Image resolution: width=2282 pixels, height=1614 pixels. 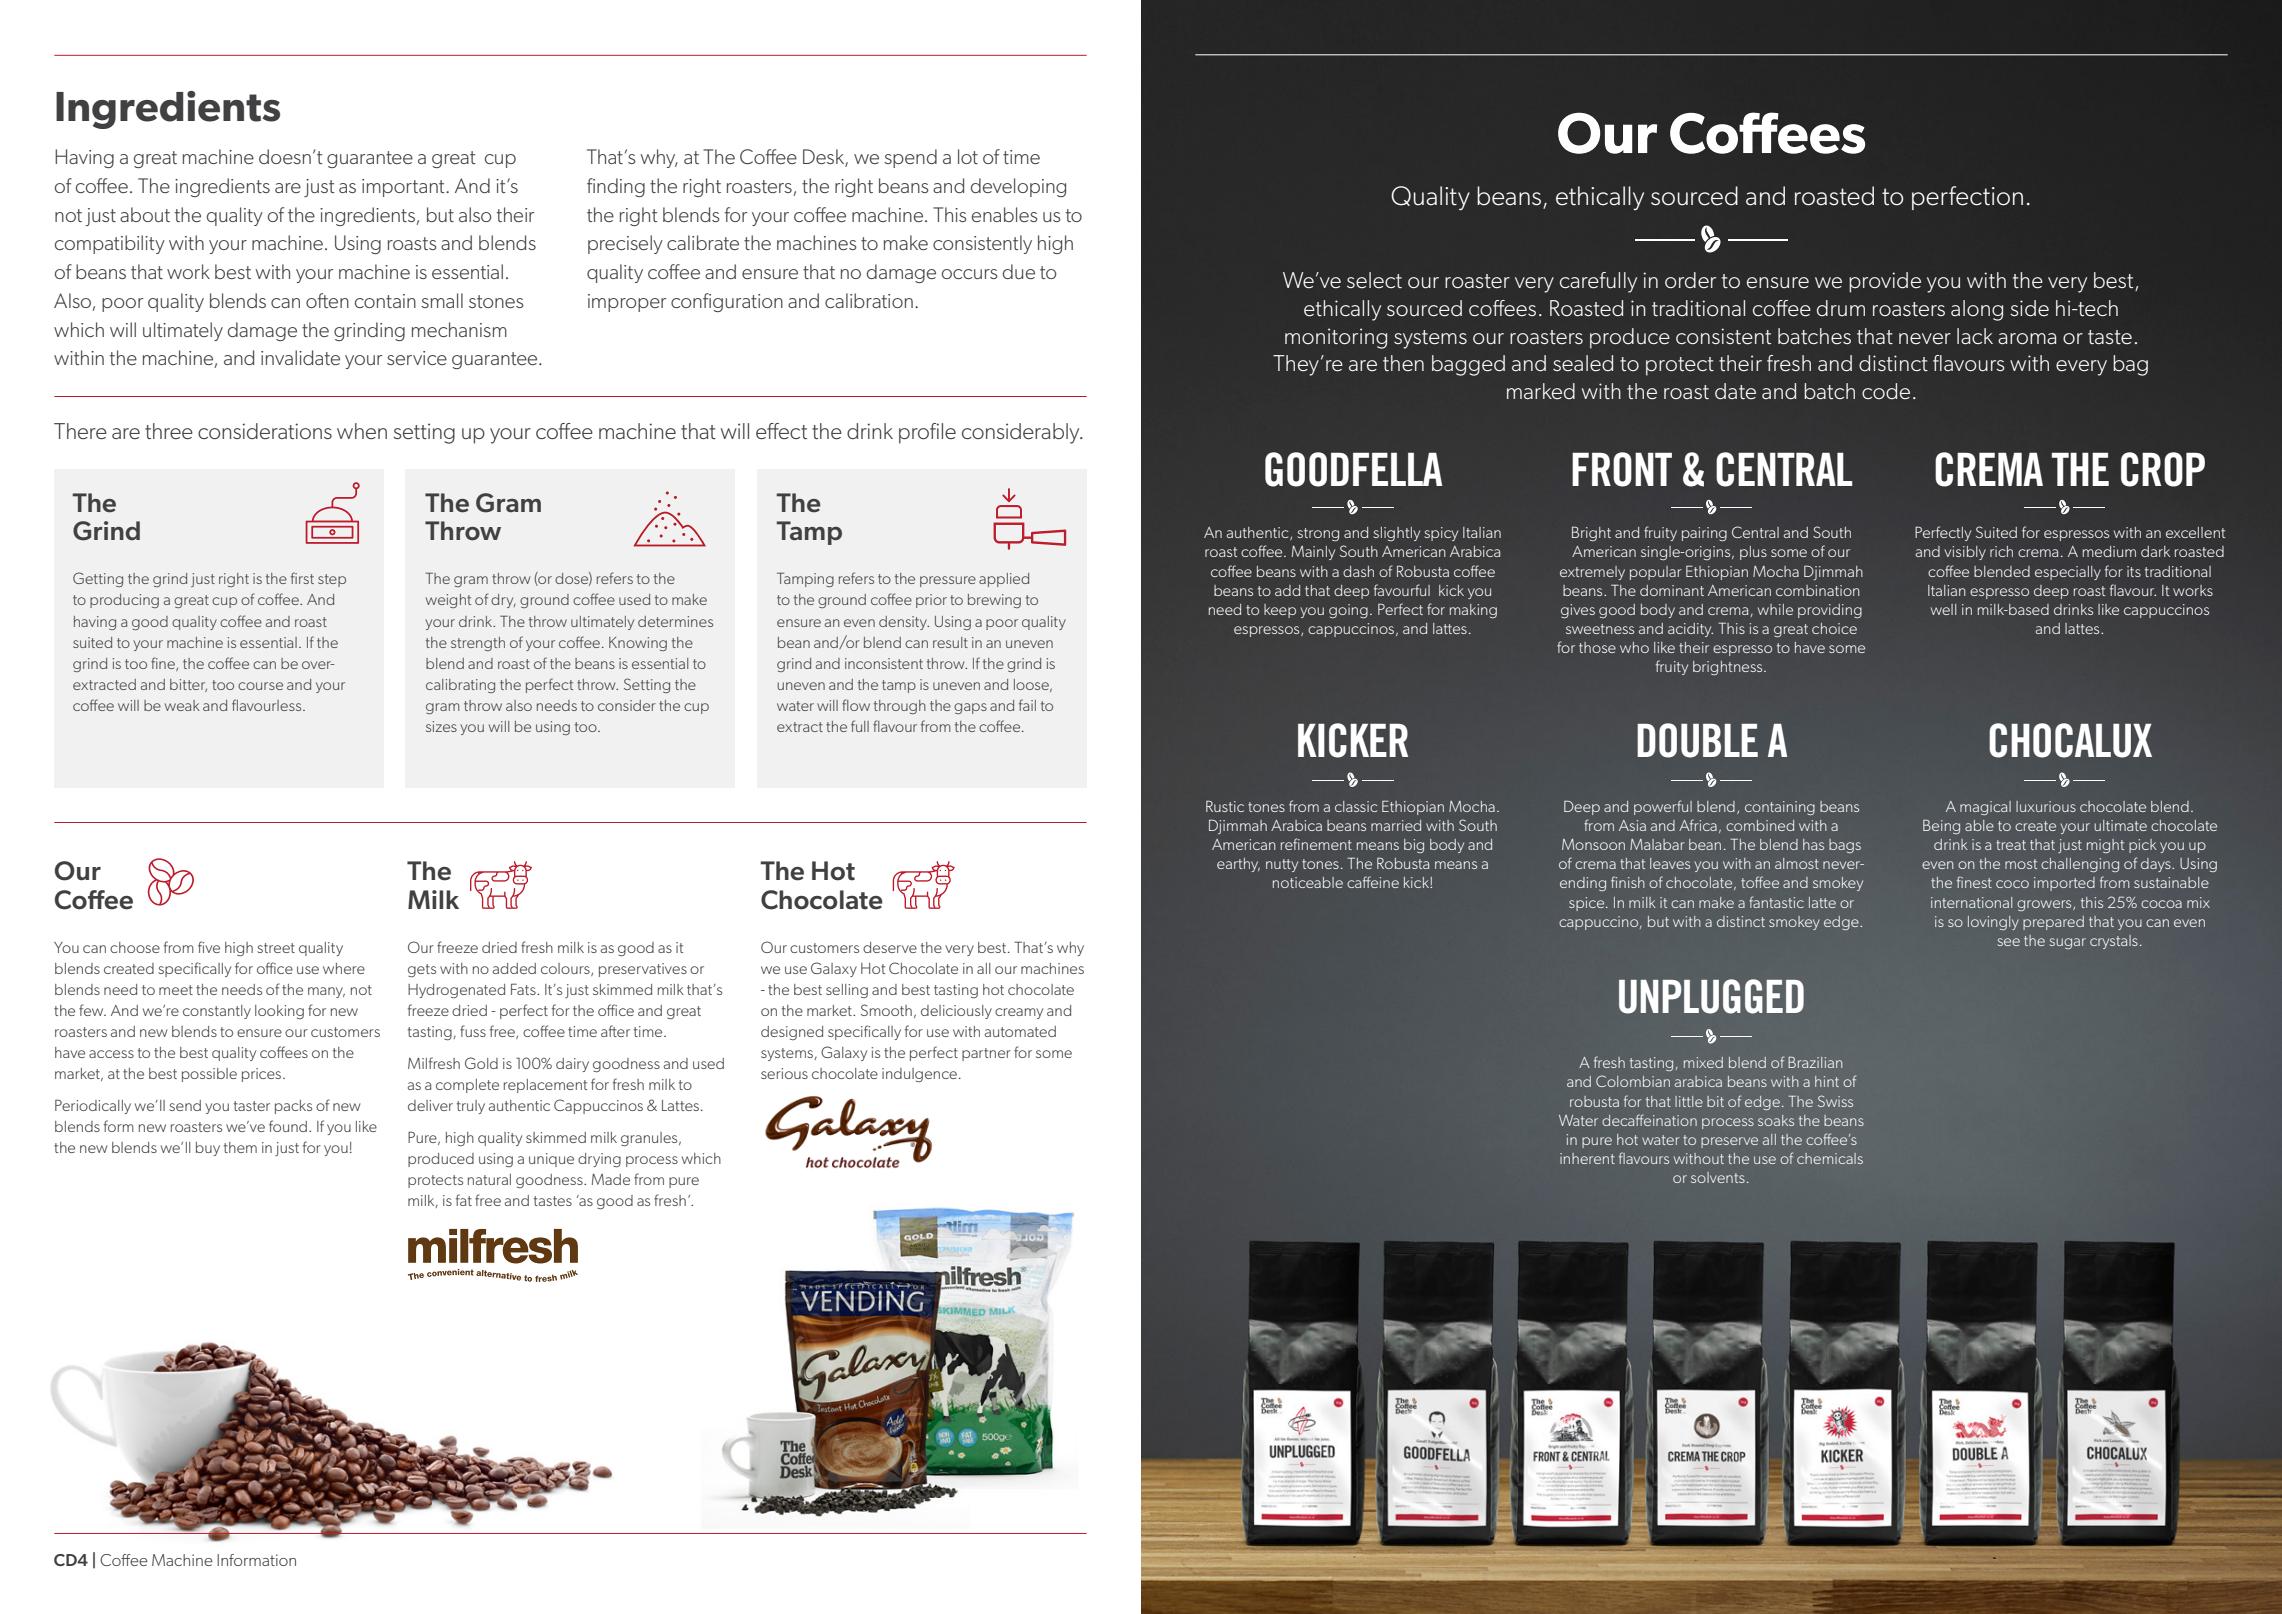 I want to click on indulgence, so click(x=919, y=1075).
